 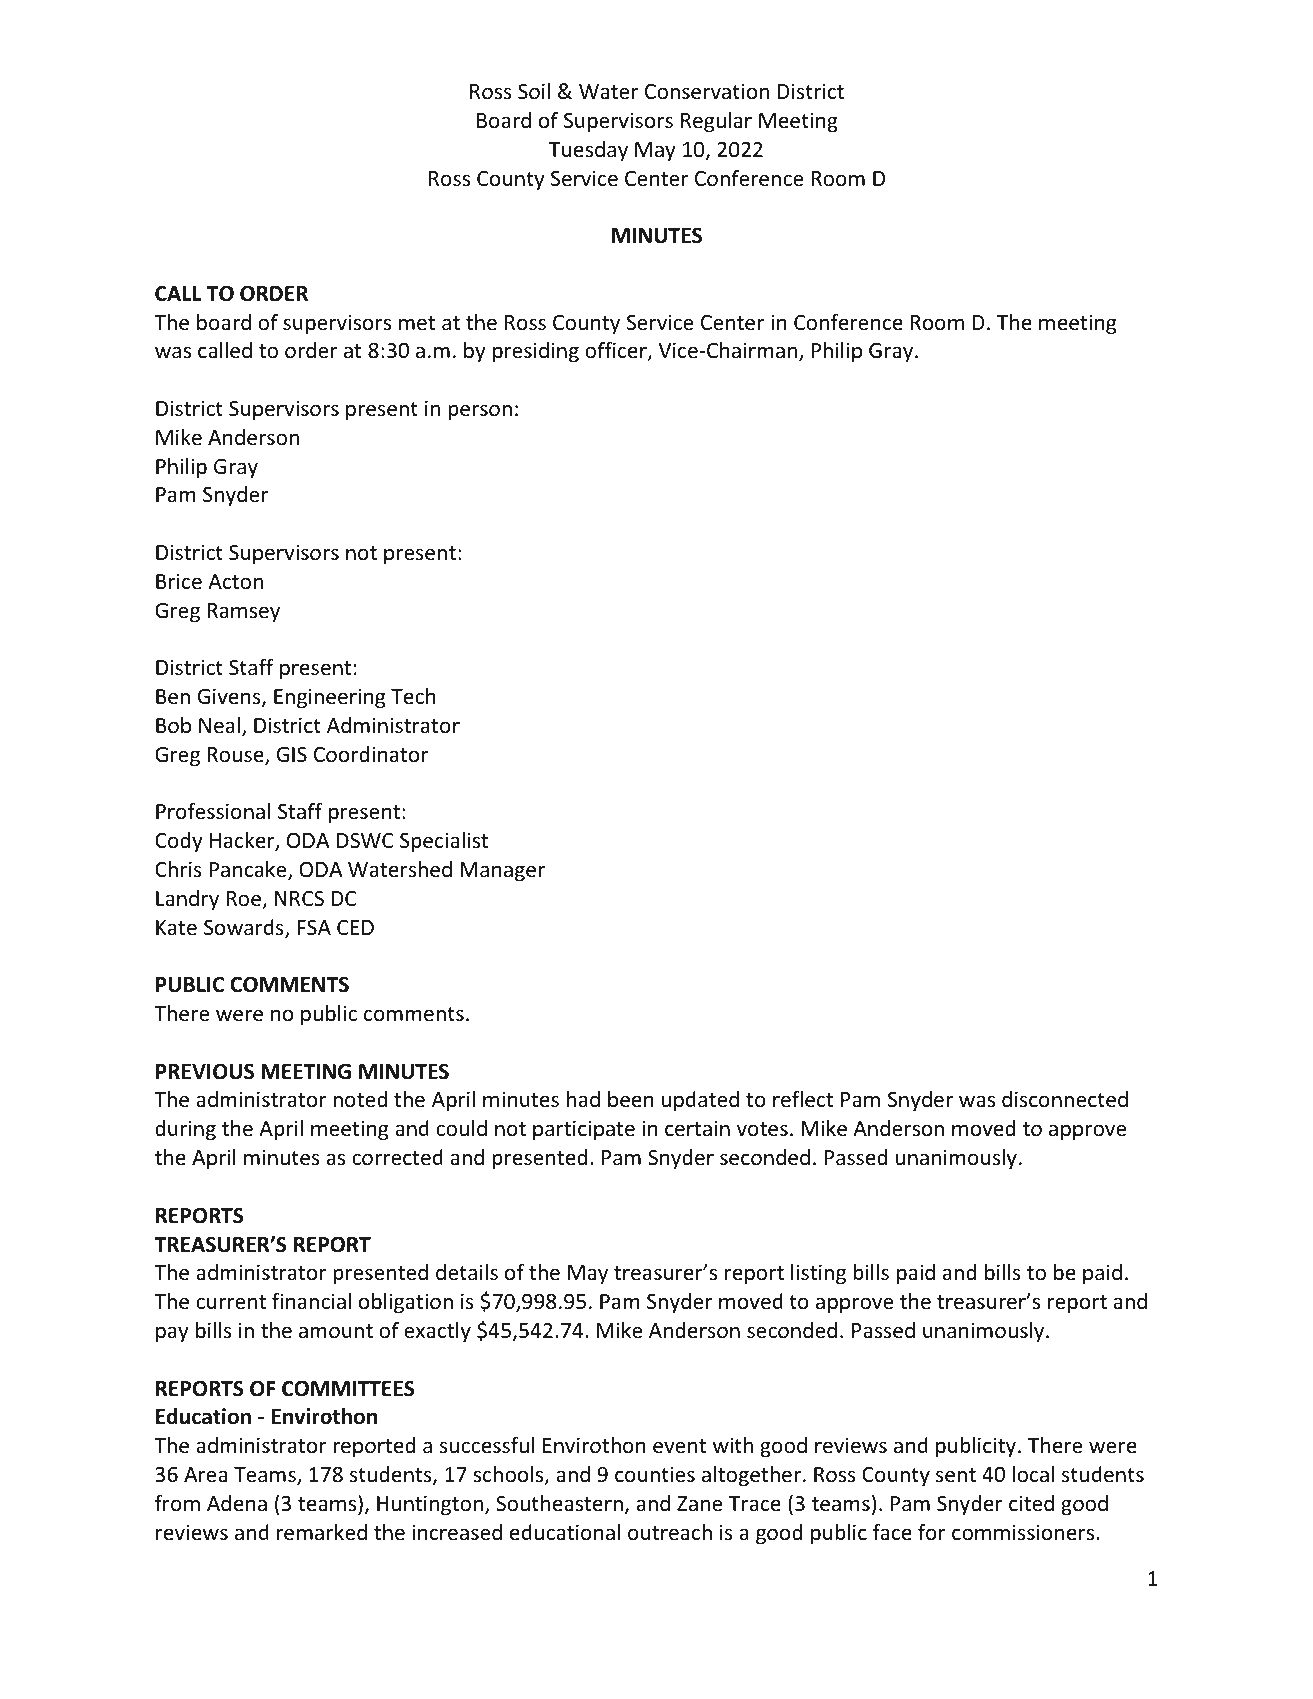 I want to click on Tuesday, so click(x=588, y=151).
